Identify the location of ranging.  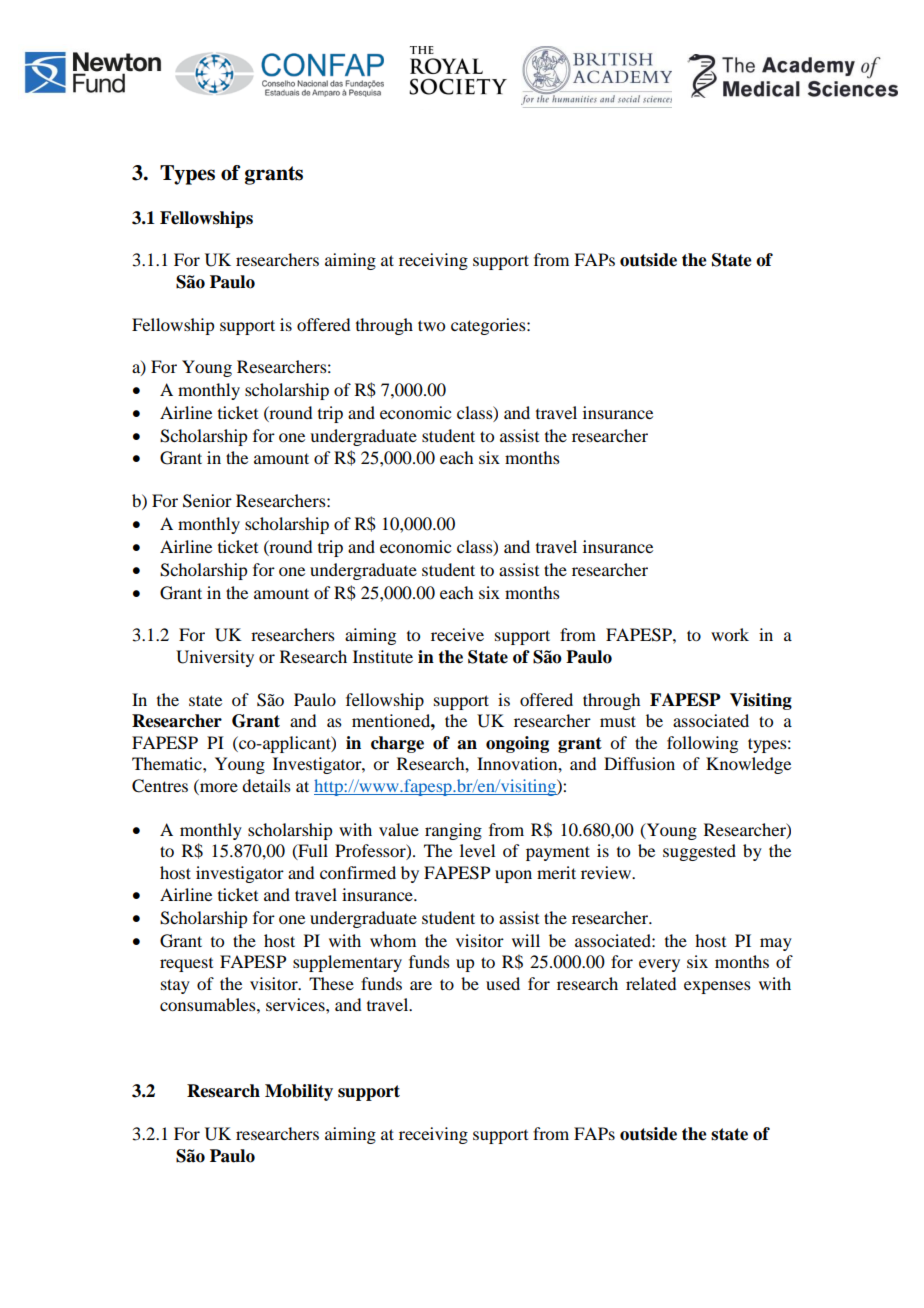
(453, 831).
